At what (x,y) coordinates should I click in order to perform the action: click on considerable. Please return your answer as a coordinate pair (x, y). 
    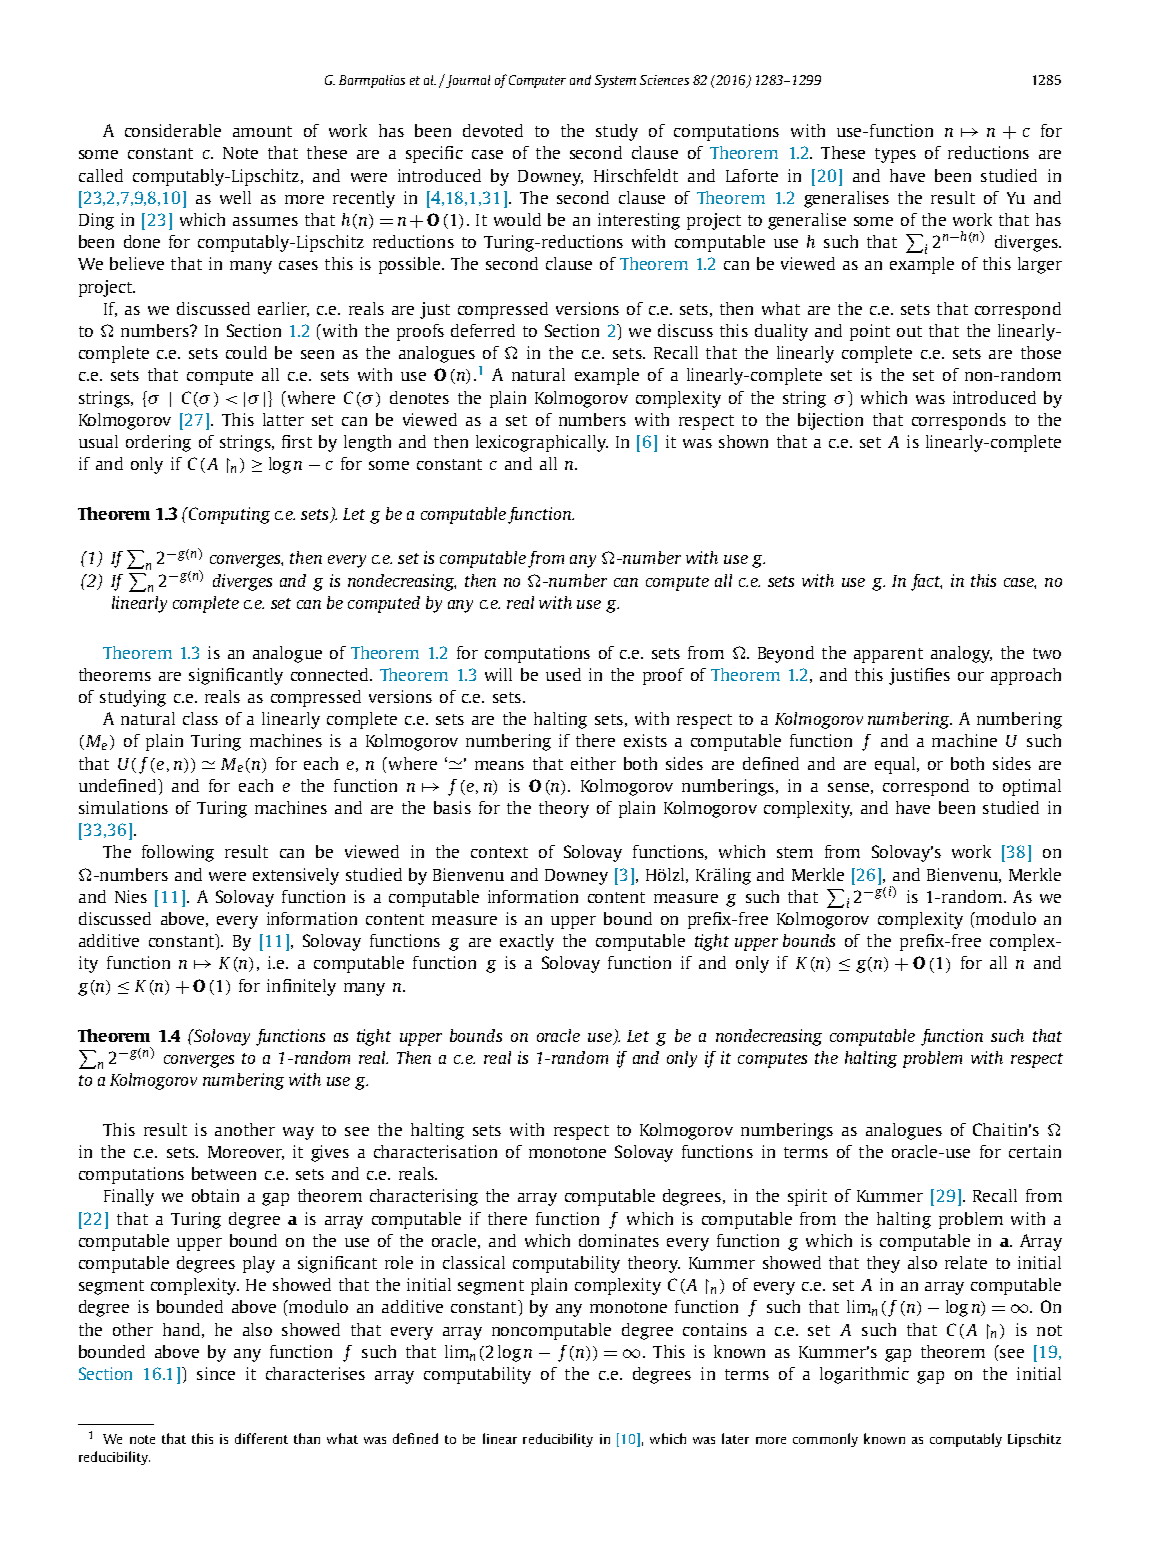
    Looking at the image, I should click on (173, 130).
